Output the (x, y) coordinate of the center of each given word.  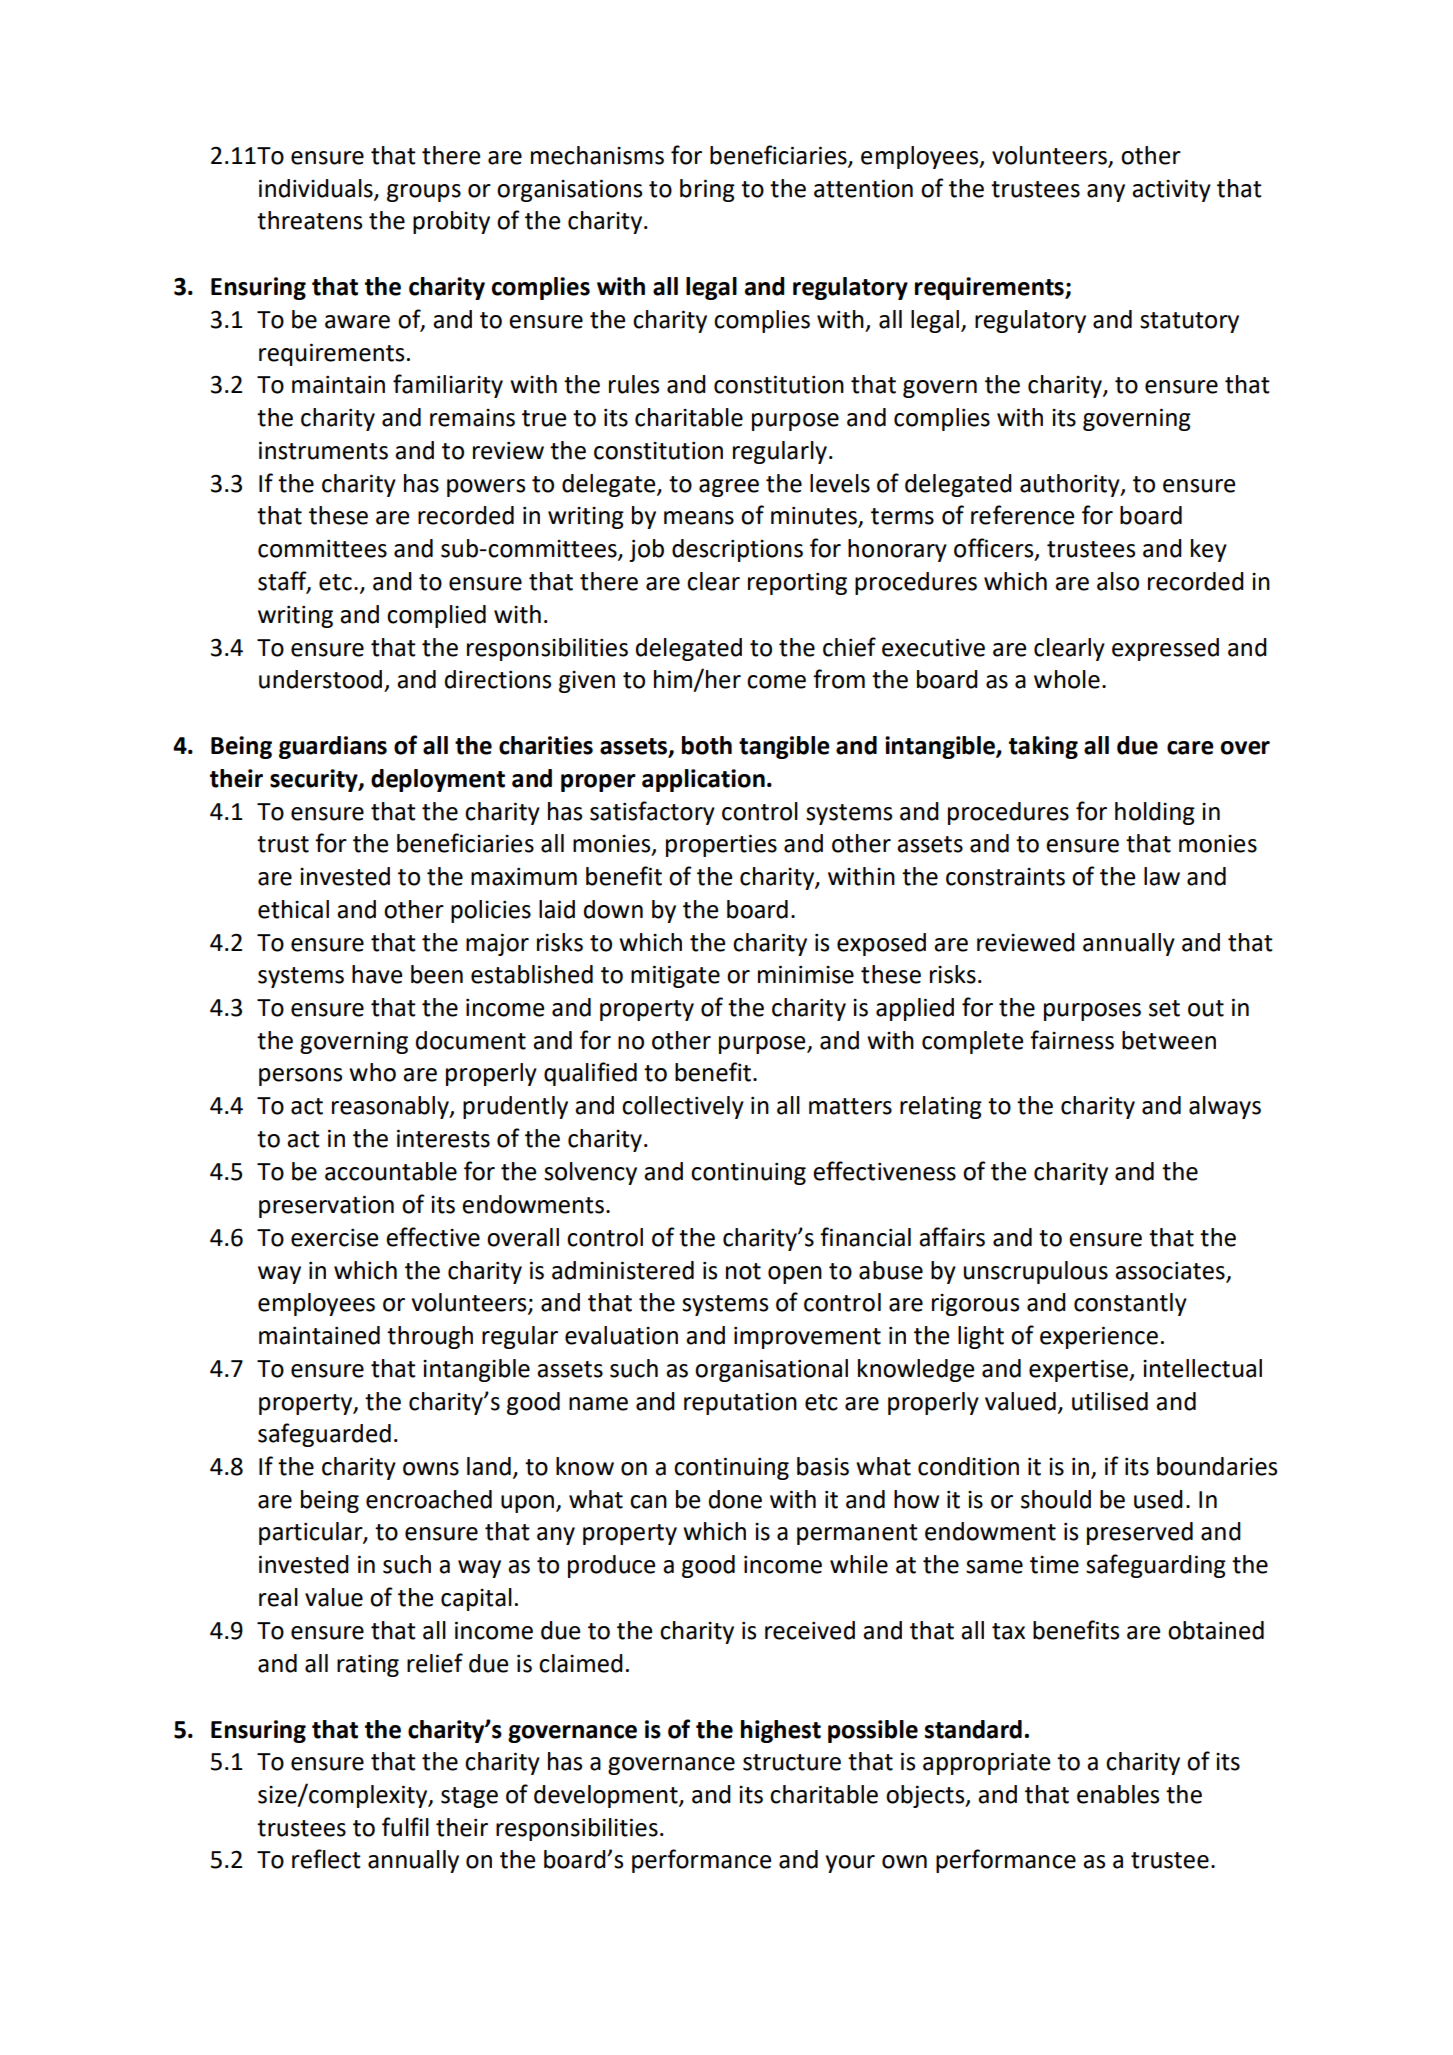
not (743, 1271)
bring (707, 190)
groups (424, 193)
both (707, 745)
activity (1171, 190)
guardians (333, 747)
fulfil (405, 1827)
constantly (1130, 1304)
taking (1043, 747)
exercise (334, 1238)
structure (792, 1762)
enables (1118, 1794)
